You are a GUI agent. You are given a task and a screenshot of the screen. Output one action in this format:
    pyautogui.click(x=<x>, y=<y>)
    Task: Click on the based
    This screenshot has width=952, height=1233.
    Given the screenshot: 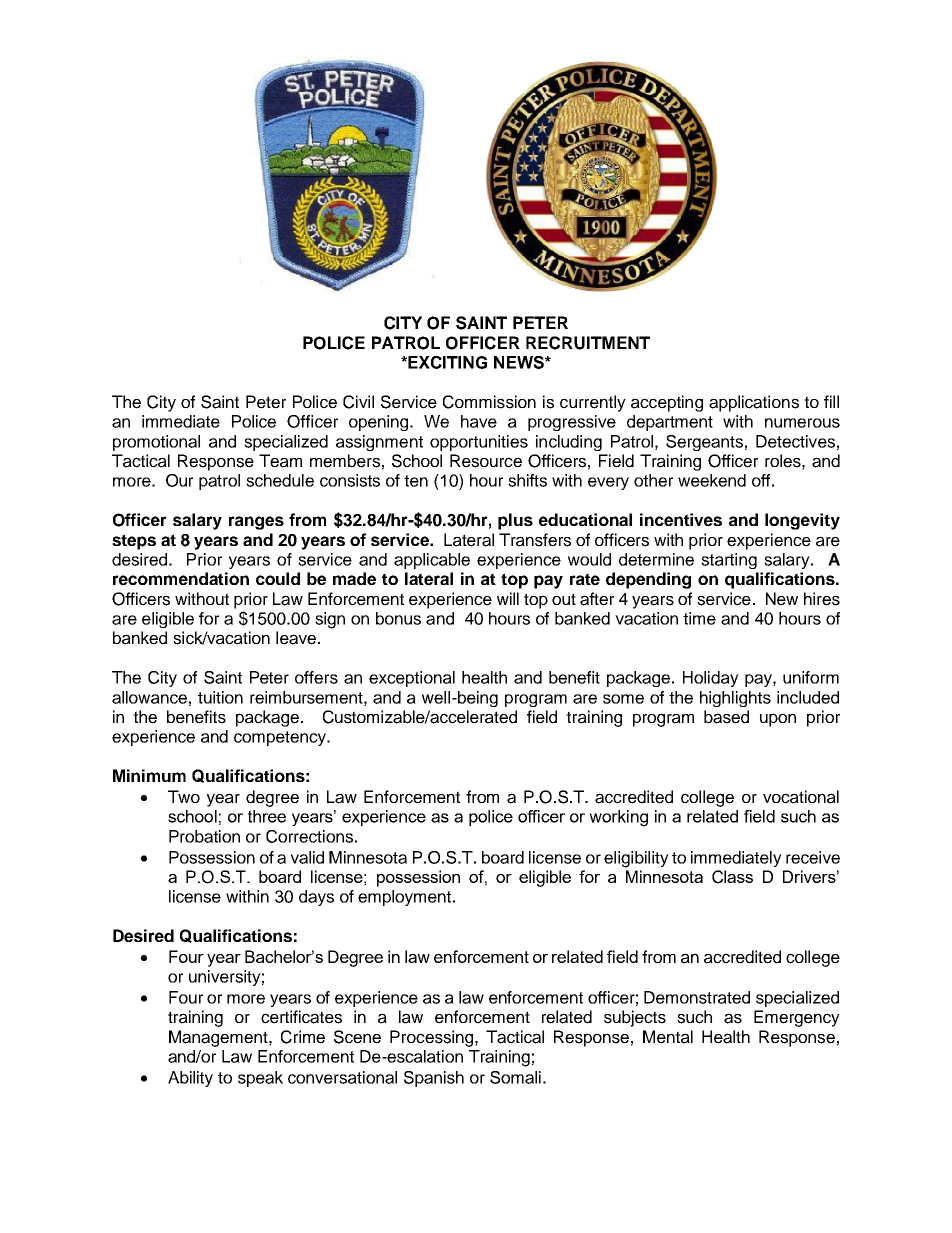 What is the action you would take?
    pyautogui.click(x=726, y=717)
